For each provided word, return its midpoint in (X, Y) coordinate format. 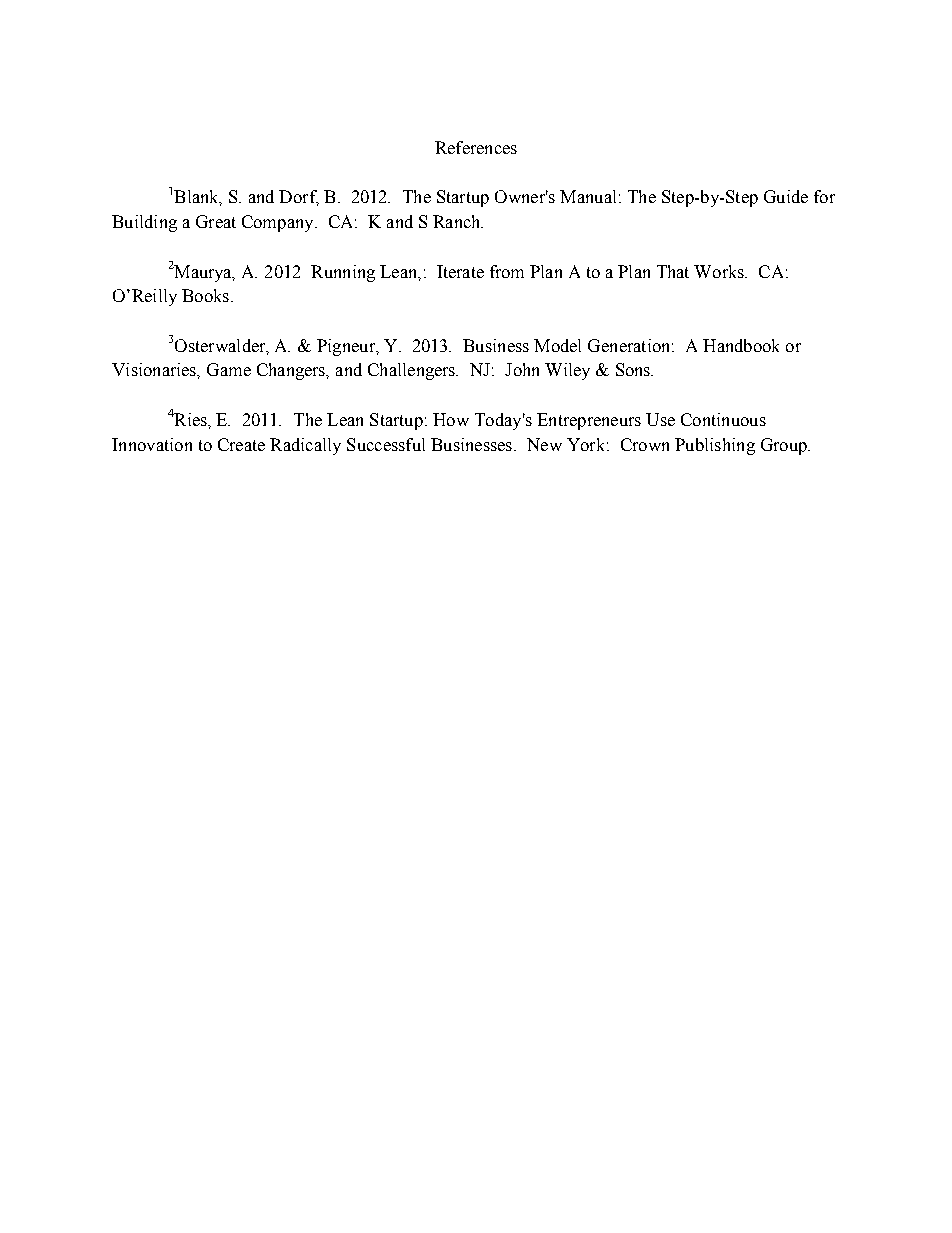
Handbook (741, 345)
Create (241, 444)
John (522, 369)
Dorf (299, 198)
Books (207, 295)
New (544, 444)
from (507, 271)
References (476, 147)
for (824, 196)
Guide (786, 196)
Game (229, 369)
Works (720, 271)
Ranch (458, 221)
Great (216, 221)
